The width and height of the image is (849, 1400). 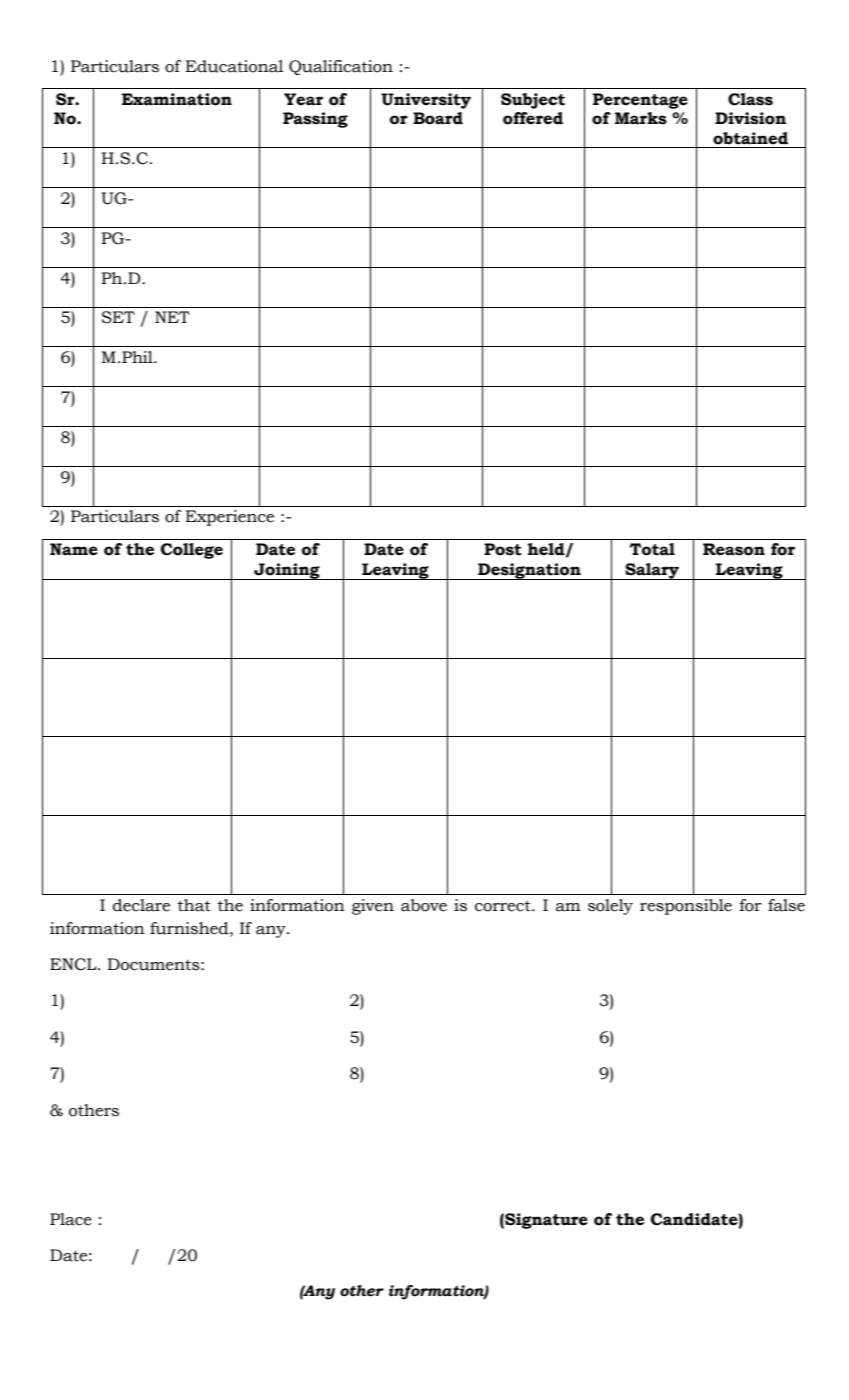 I want to click on false, so click(x=786, y=905).
